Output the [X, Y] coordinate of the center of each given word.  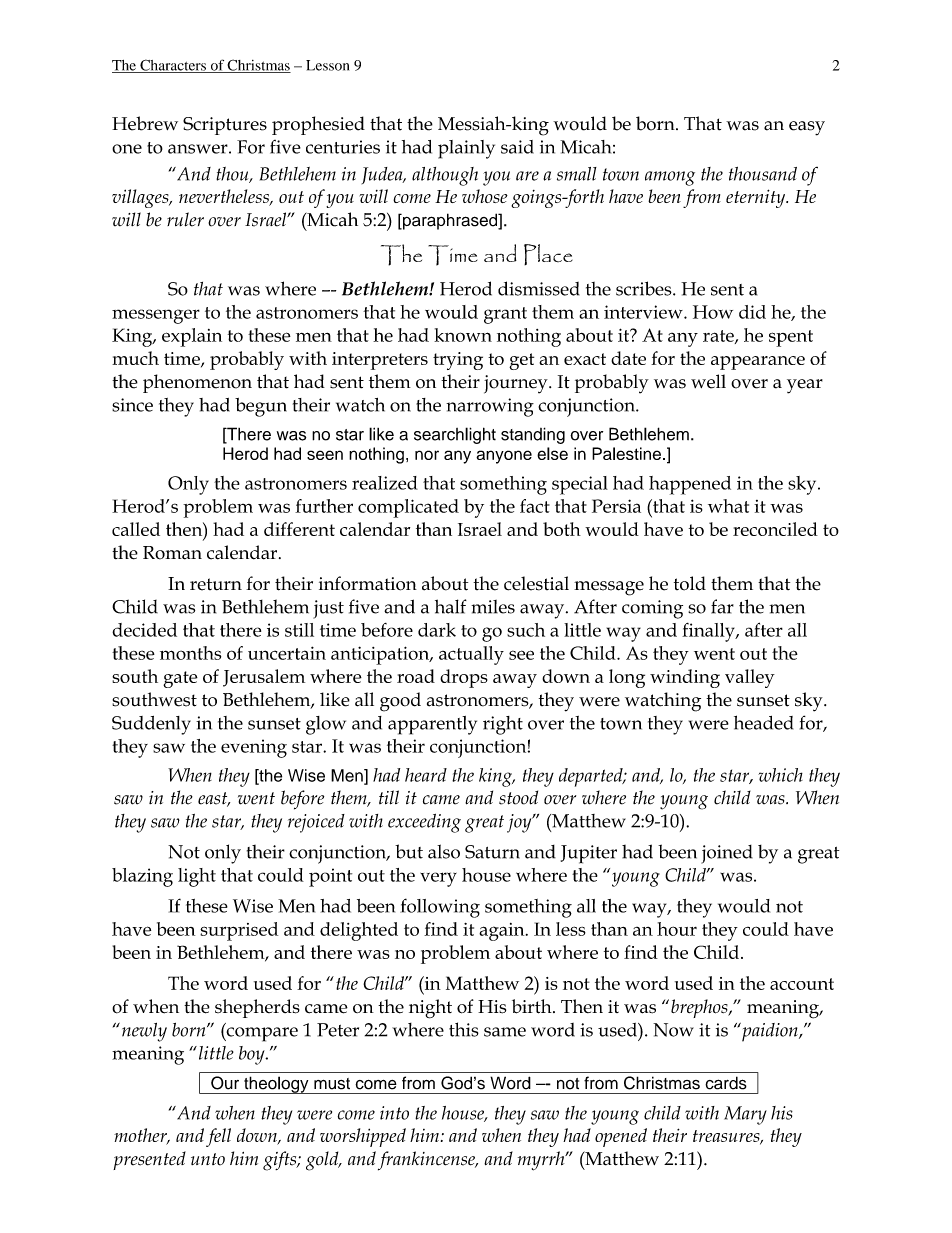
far [722, 606]
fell [218, 1137]
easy [807, 128]
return [216, 584]
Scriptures [225, 126]
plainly [466, 149]
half [451, 606]
